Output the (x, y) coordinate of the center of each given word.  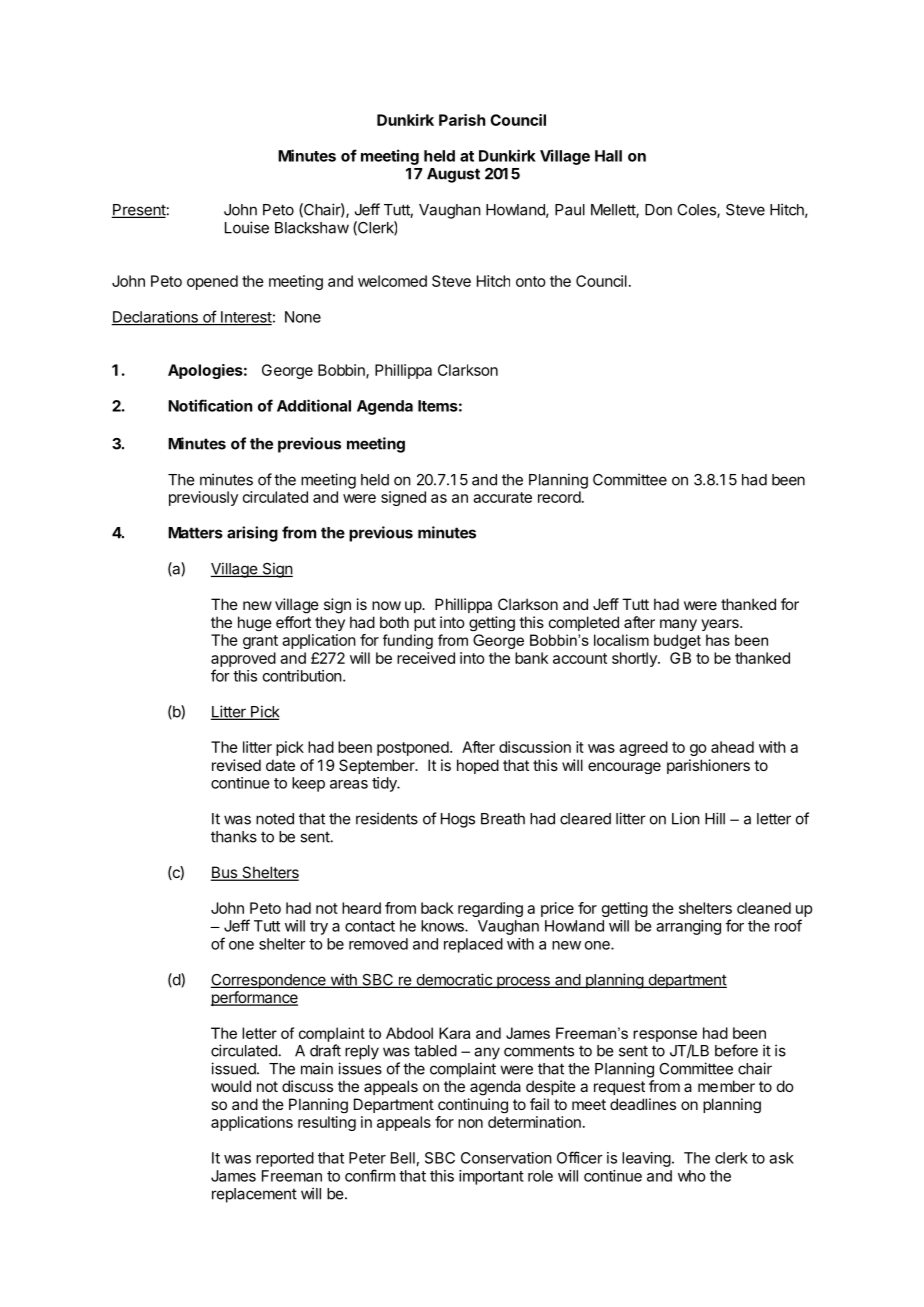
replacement (254, 1195)
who (692, 1176)
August (453, 175)
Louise (247, 227)
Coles (697, 211)
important (491, 1177)
